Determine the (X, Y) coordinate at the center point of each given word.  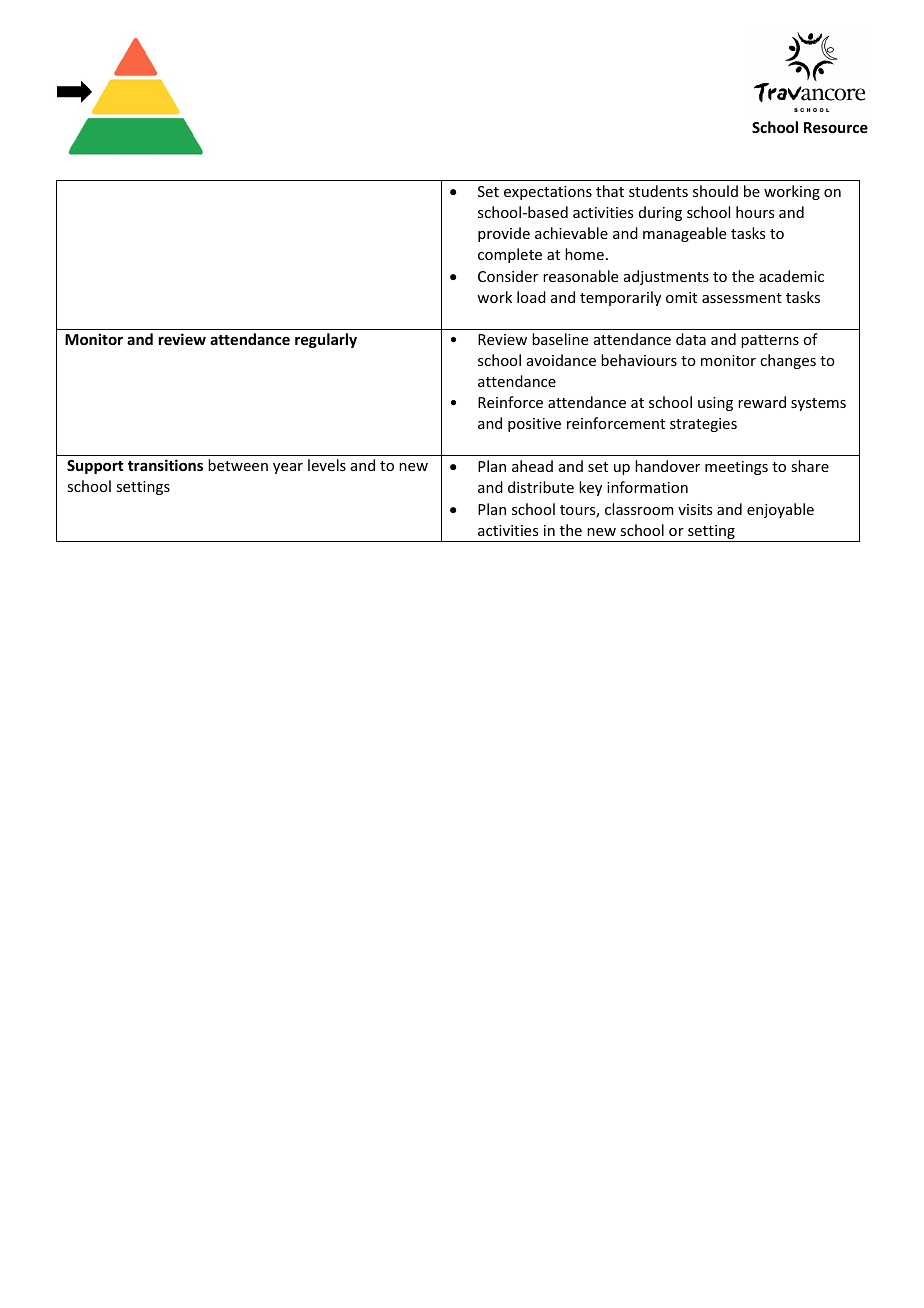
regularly (326, 340)
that (610, 191)
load (531, 297)
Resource (836, 127)
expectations (548, 193)
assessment (742, 298)
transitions (165, 465)
